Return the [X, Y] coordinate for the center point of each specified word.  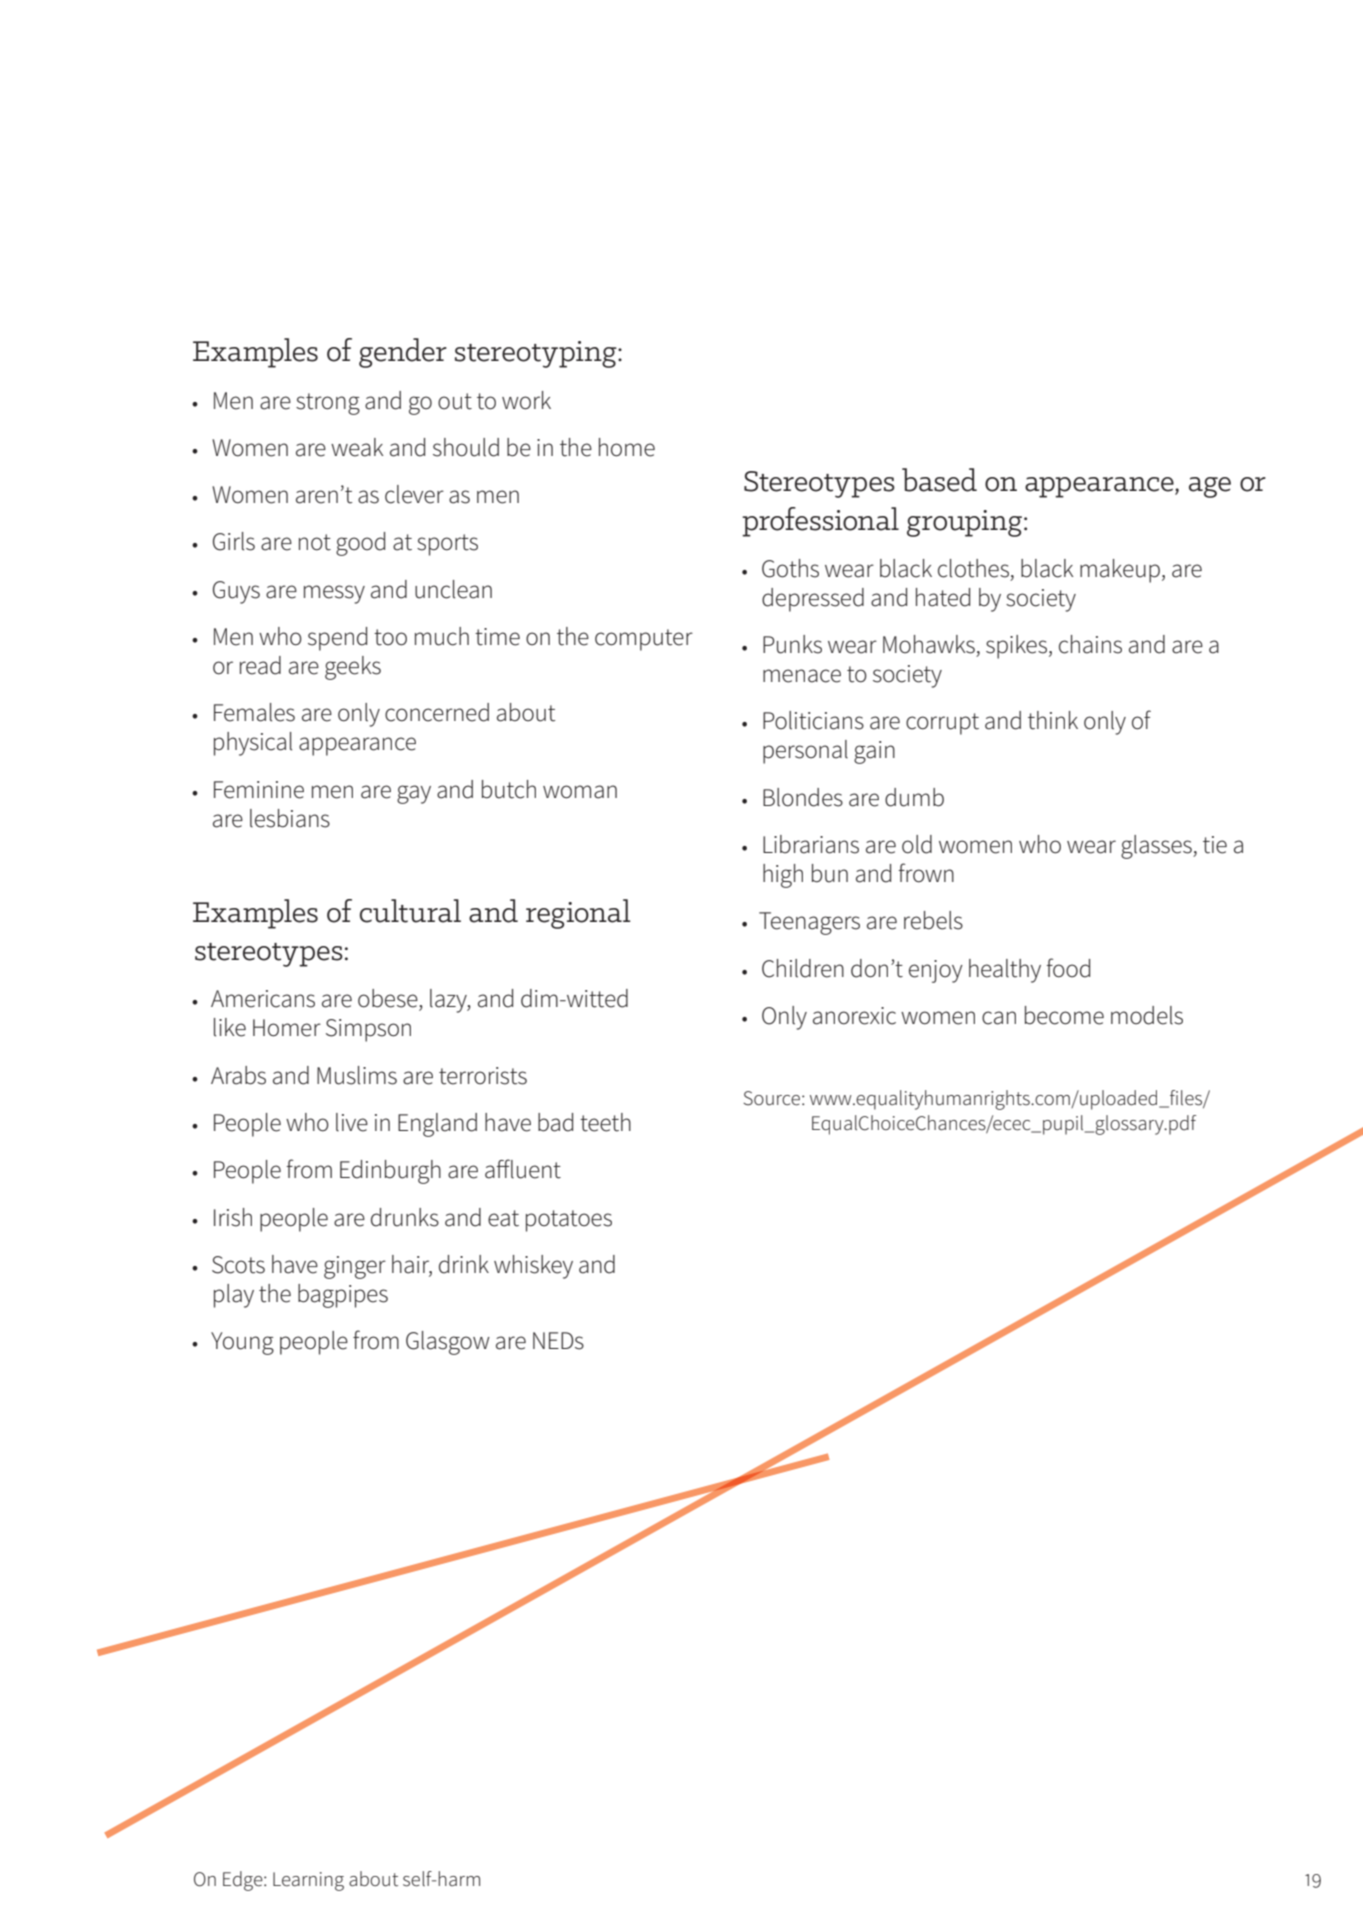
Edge [244, 1881]
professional [820, 522]
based [939, 480]
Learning [308, 1881]
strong [328, 404]
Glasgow [448, 1343]
